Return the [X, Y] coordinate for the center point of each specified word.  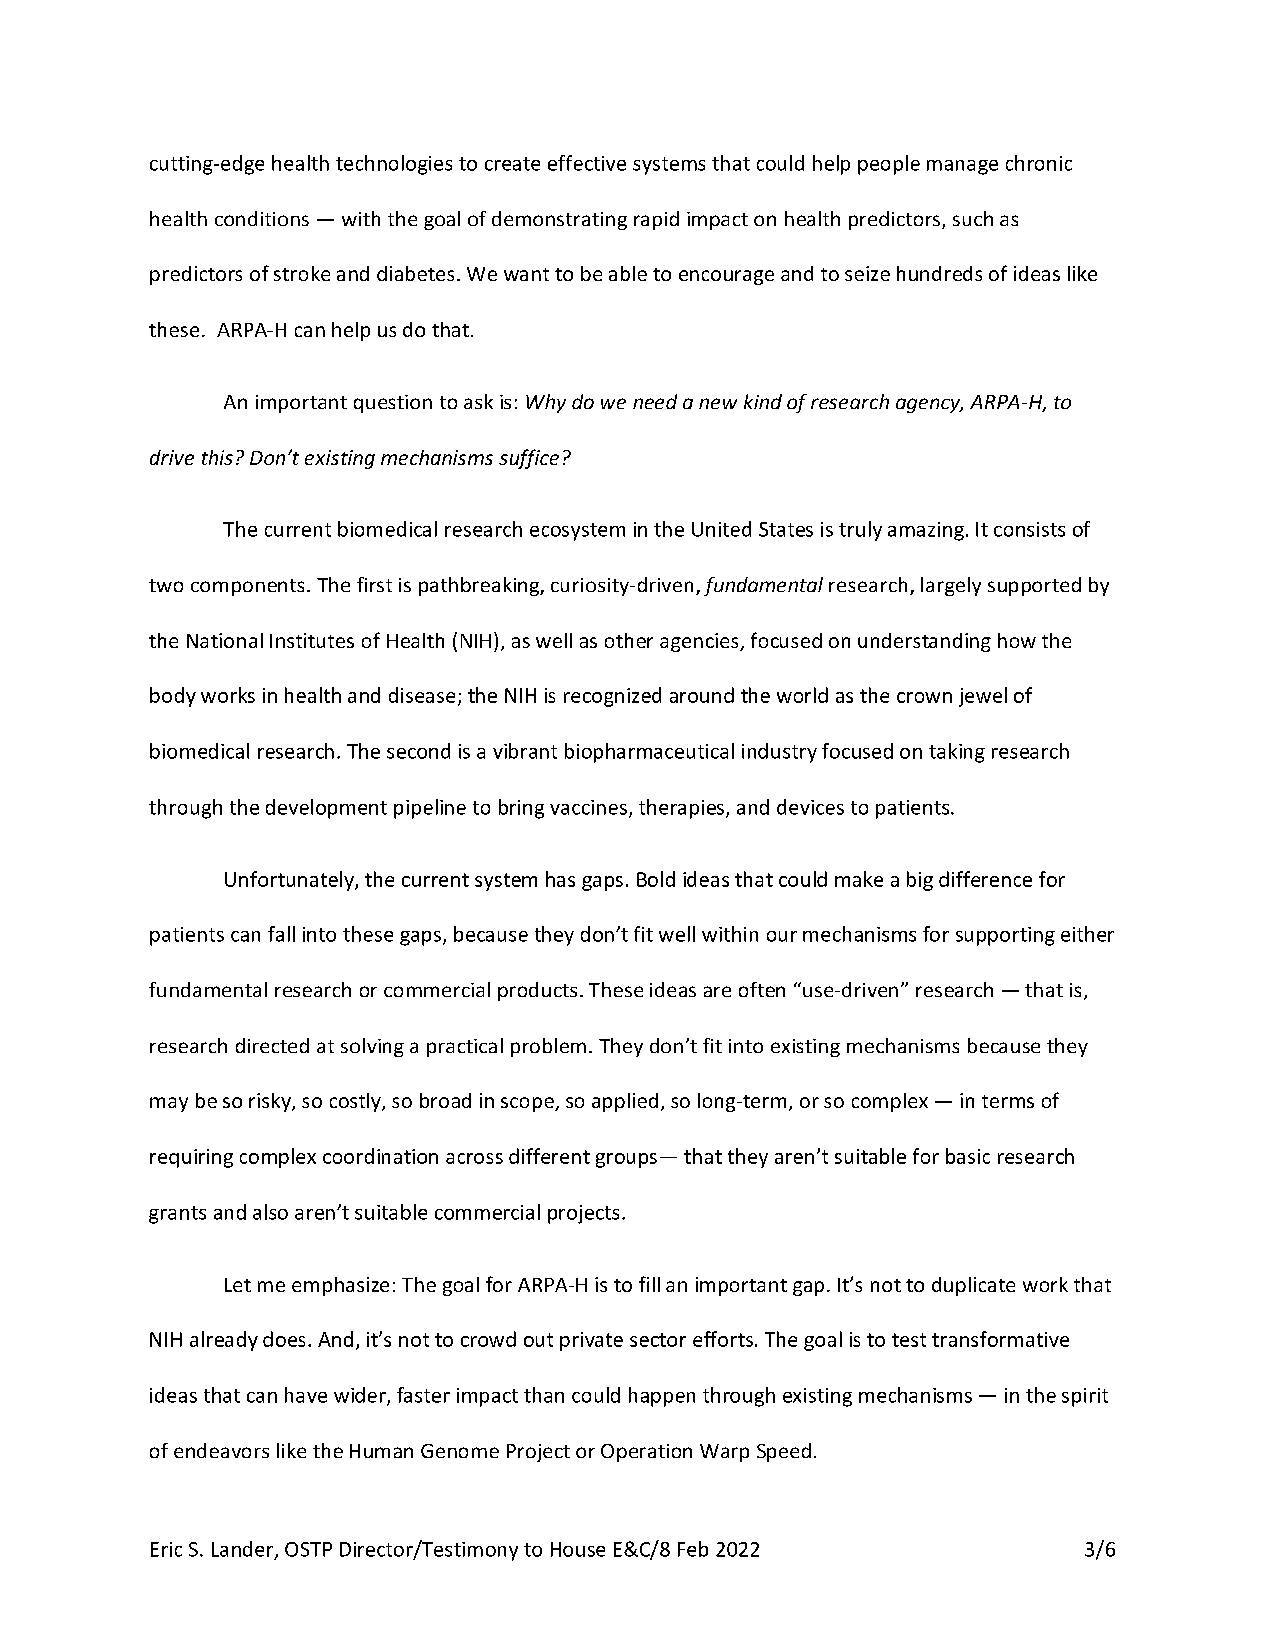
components [247, 587]
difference [985, 879]
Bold [656, 879]
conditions [262, 218]
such [973, 218]
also [270, 1212]
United [721, 529]
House [578, 1549]
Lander [244, 1550]
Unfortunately [290, 881]
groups [626, 1160]
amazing [926, 531]
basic [968, 1156]
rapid [656, 220]
